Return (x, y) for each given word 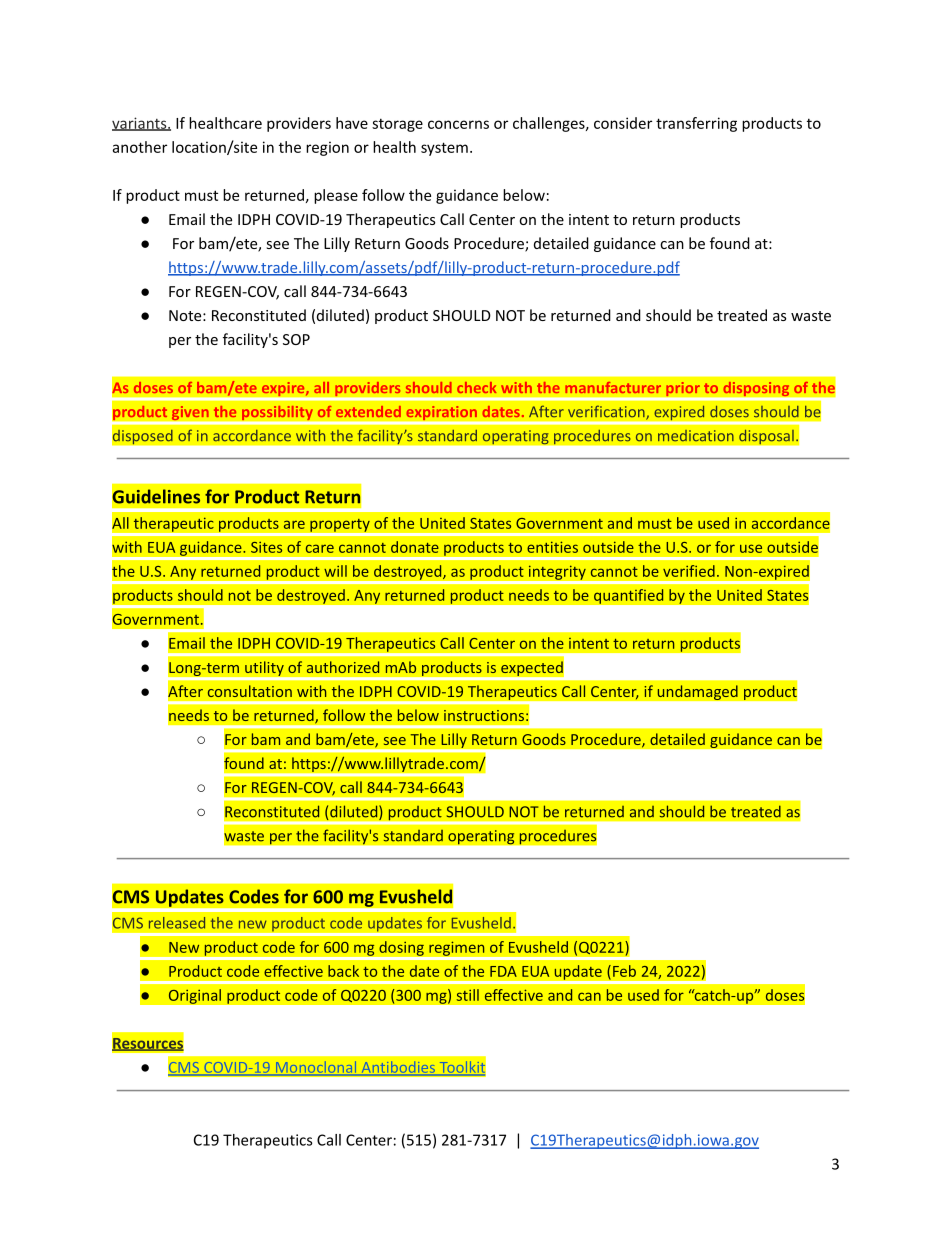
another (140, 147)
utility (264, 668)
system (444, 149)
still (468, 995)
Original (194, 996)
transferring (696, 124)
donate (415, 547)
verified (689, 571)
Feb (624, 971)
